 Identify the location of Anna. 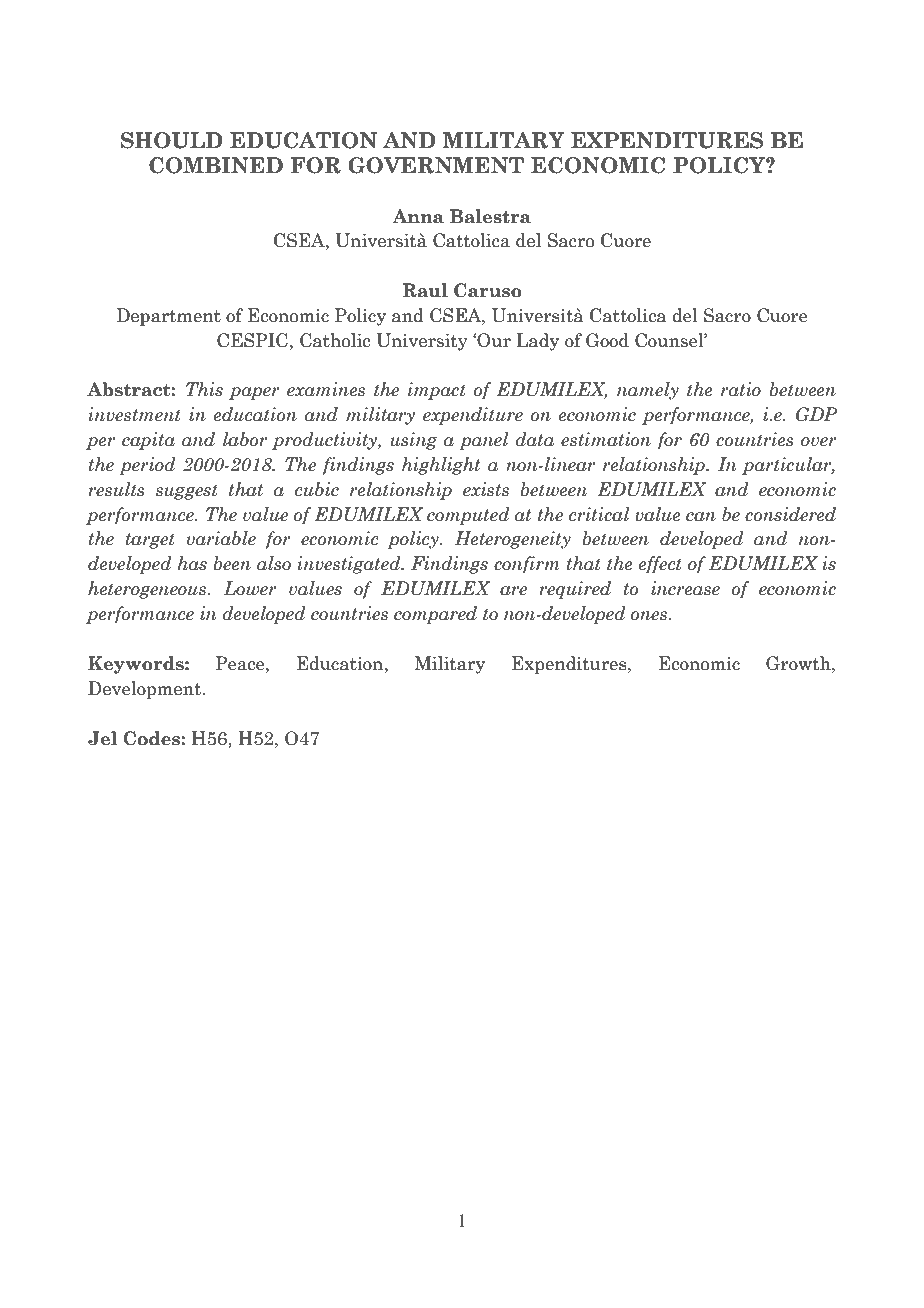
(418, 216).
